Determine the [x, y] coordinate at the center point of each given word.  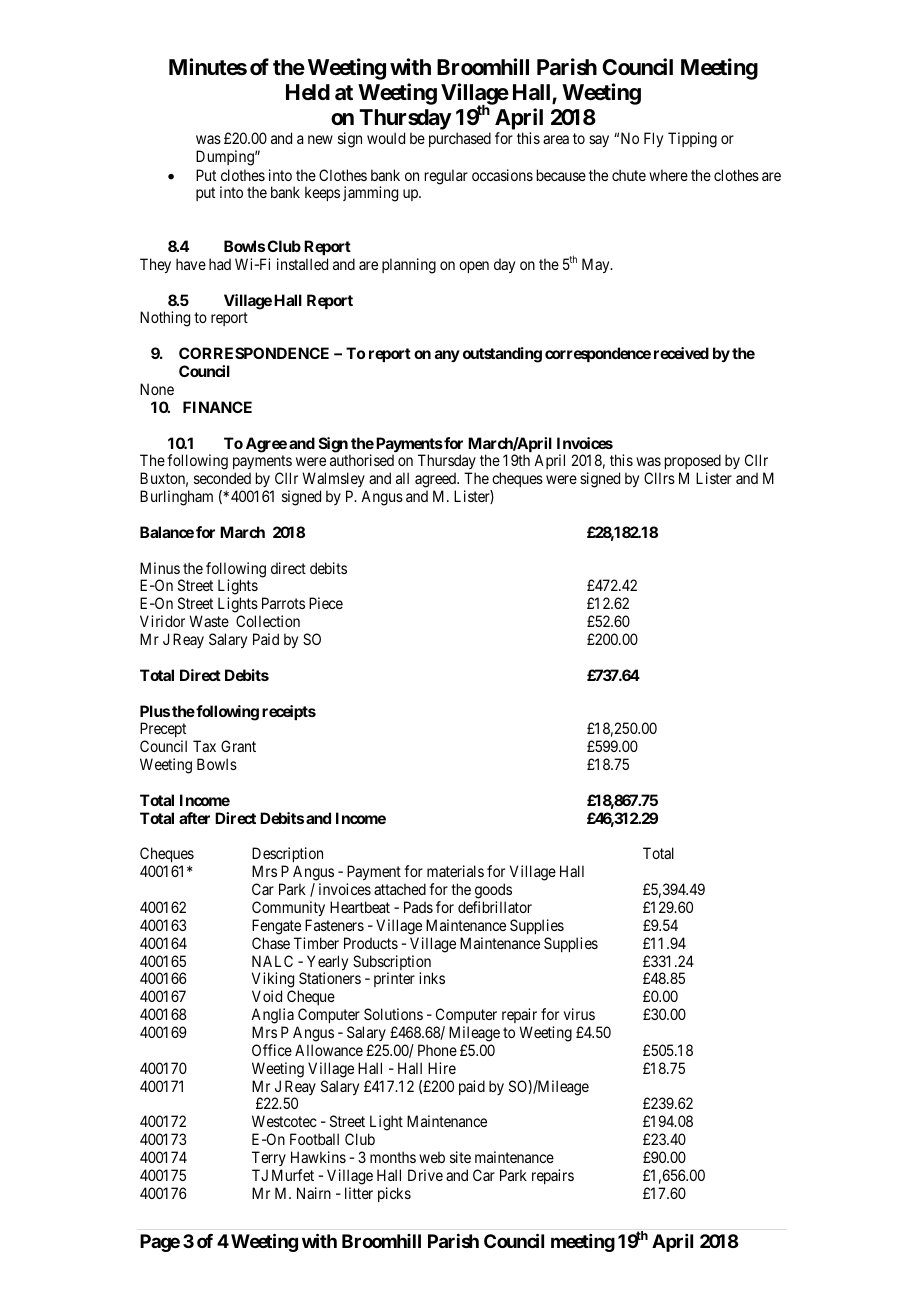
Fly [653, 139]
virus [579, 1014]
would [386, 138]
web [432, 1157]
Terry [269, 1158]
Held [308, 92]
